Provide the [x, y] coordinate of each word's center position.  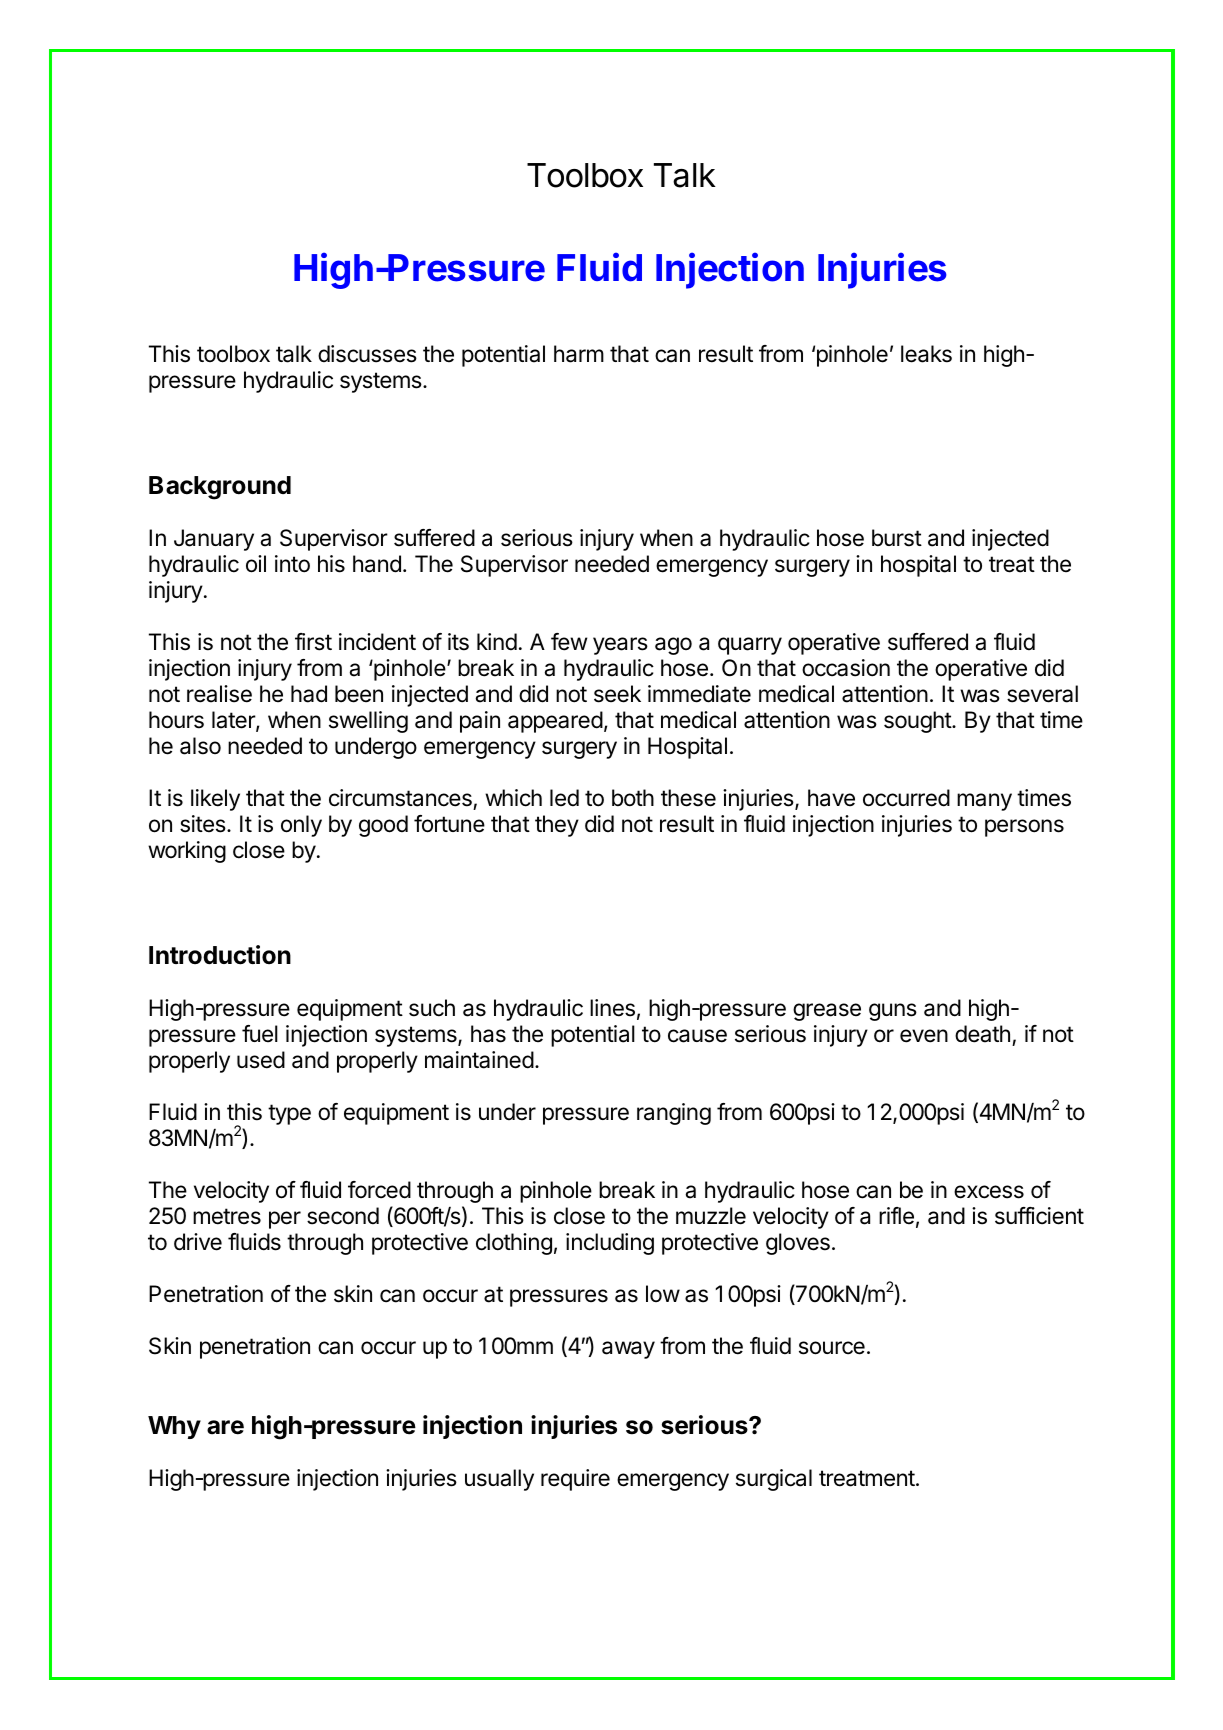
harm [579, 354]
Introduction [220, 955]
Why [174, 1427]
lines [612, 1008]
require [575, 1480]
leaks [926, 354]
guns [893, 1012]
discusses [367, 354]
